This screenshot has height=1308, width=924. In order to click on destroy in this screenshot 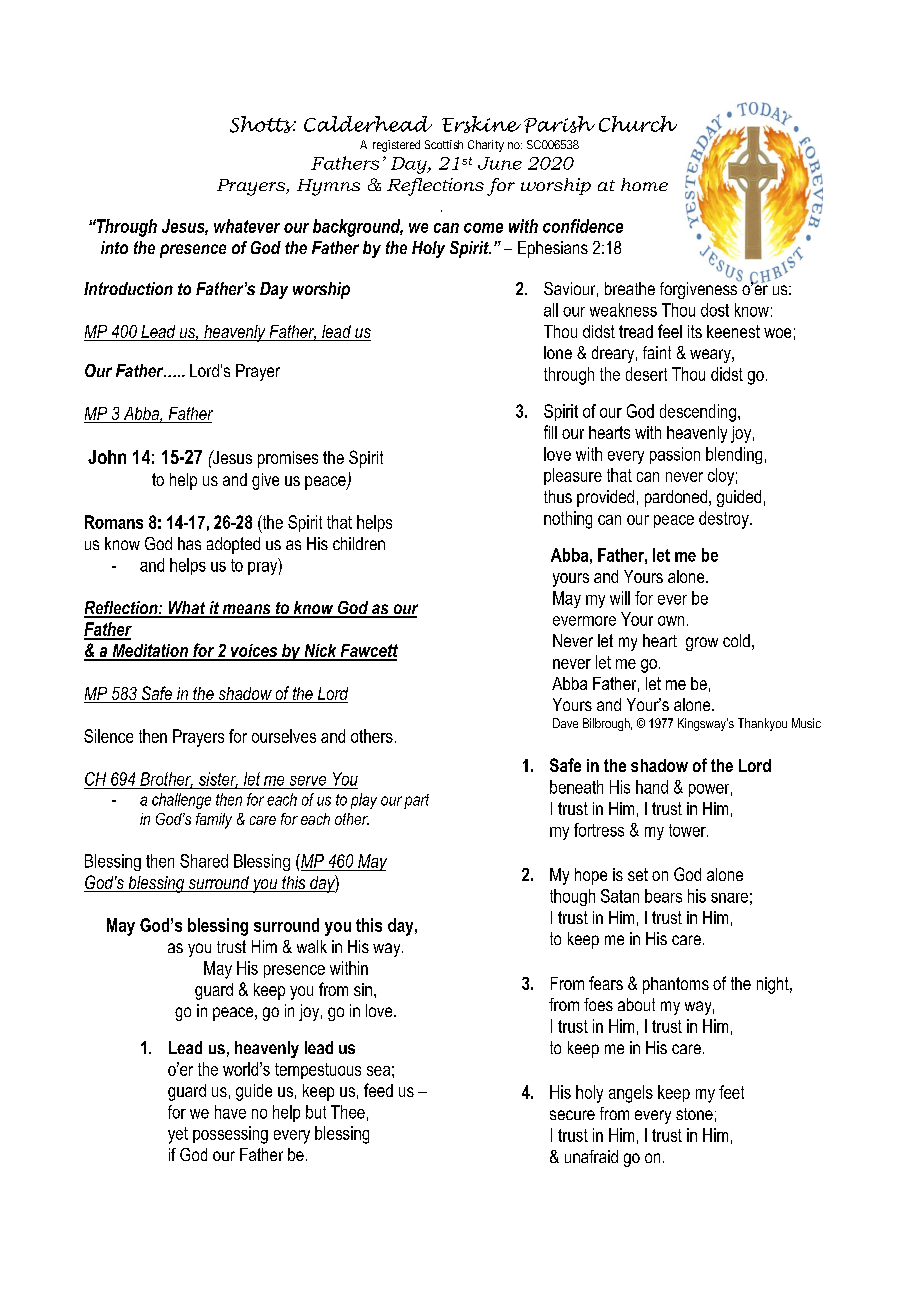, I will do `click(725, 520)`.
